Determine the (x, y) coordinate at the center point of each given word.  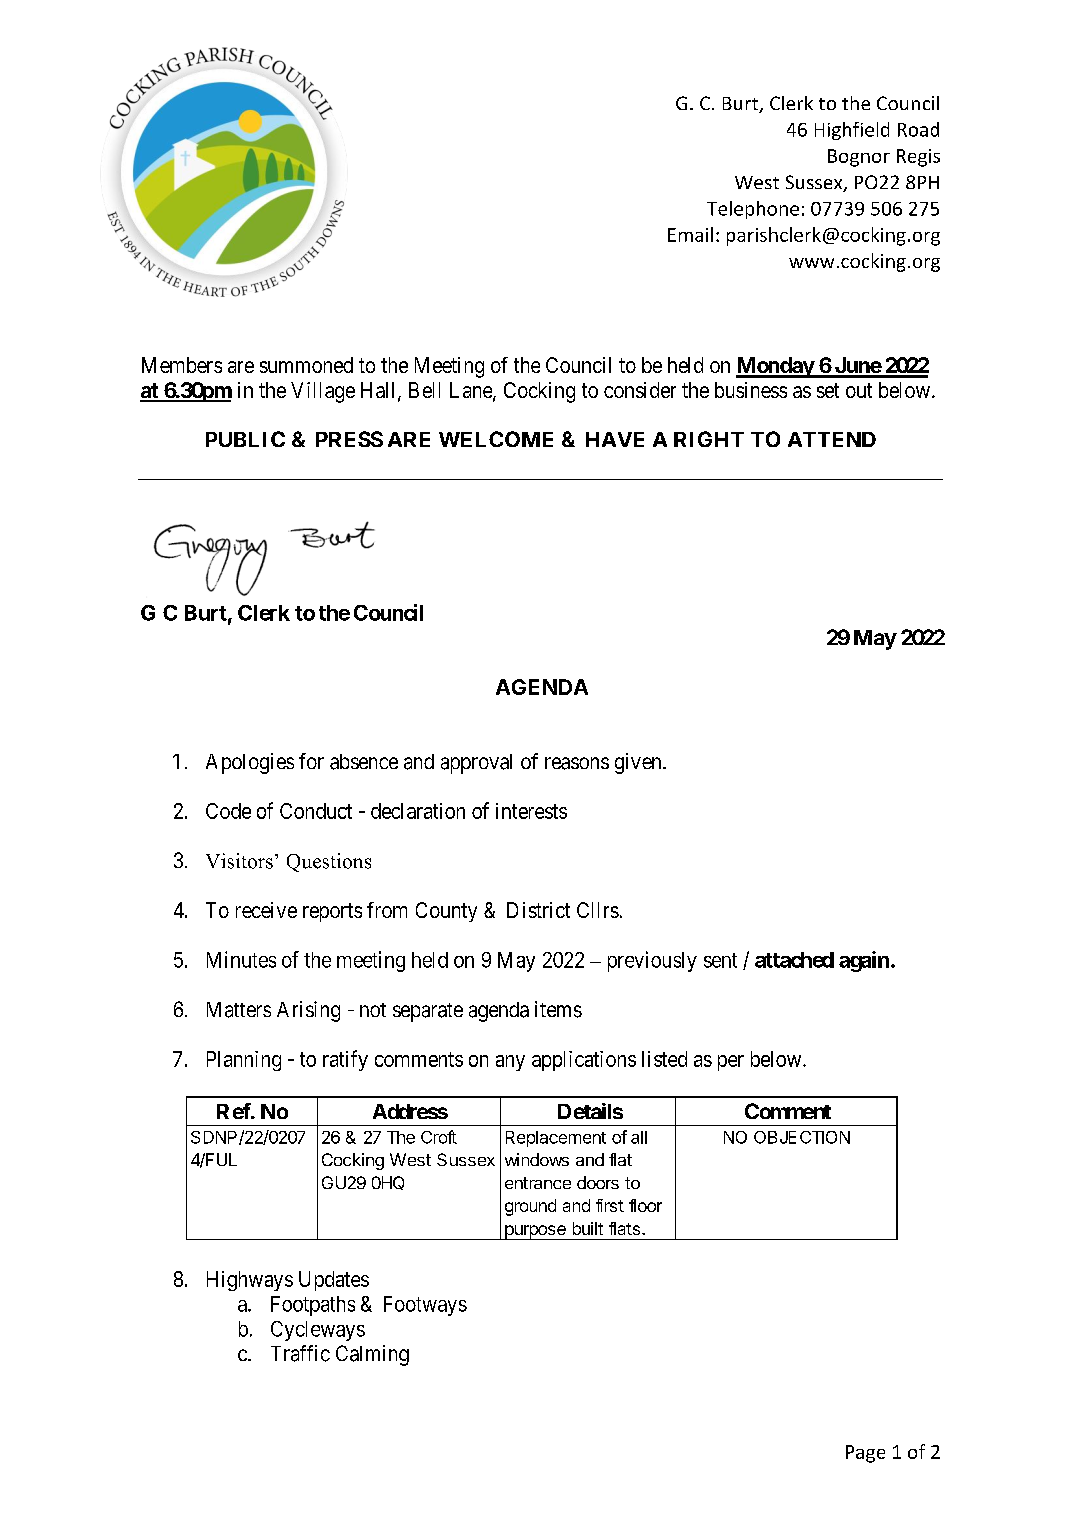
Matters (239, 1010)
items (558, 1009)
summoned (306, 365)
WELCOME (496, 439)
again (864, 961)
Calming (372, 1355)
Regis (918, 158)
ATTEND (832, 439)
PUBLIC (245, 439)
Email (690, 234)
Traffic (300, 1353)
